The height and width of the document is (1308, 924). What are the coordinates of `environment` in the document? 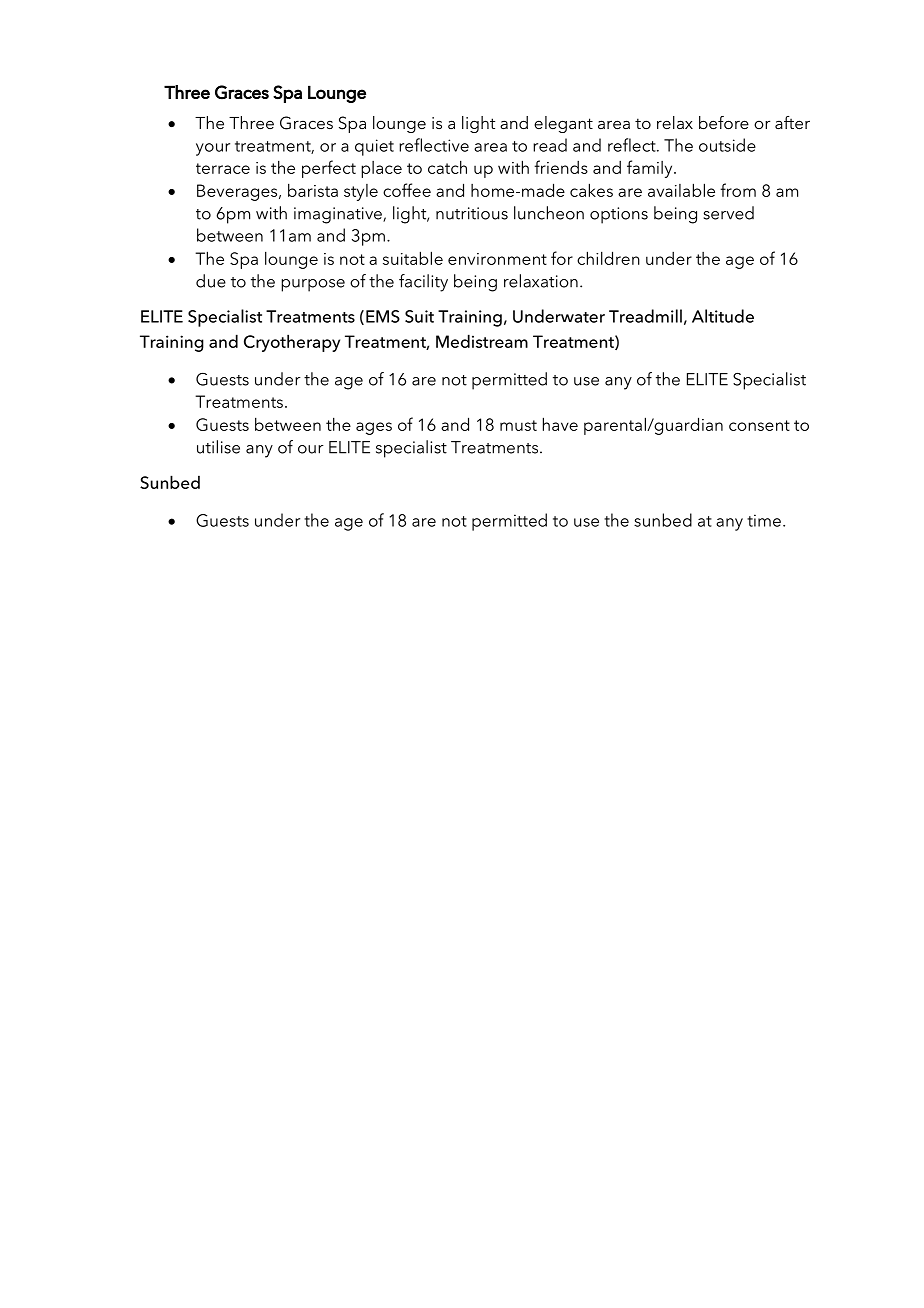 It's located at (497, 259).
